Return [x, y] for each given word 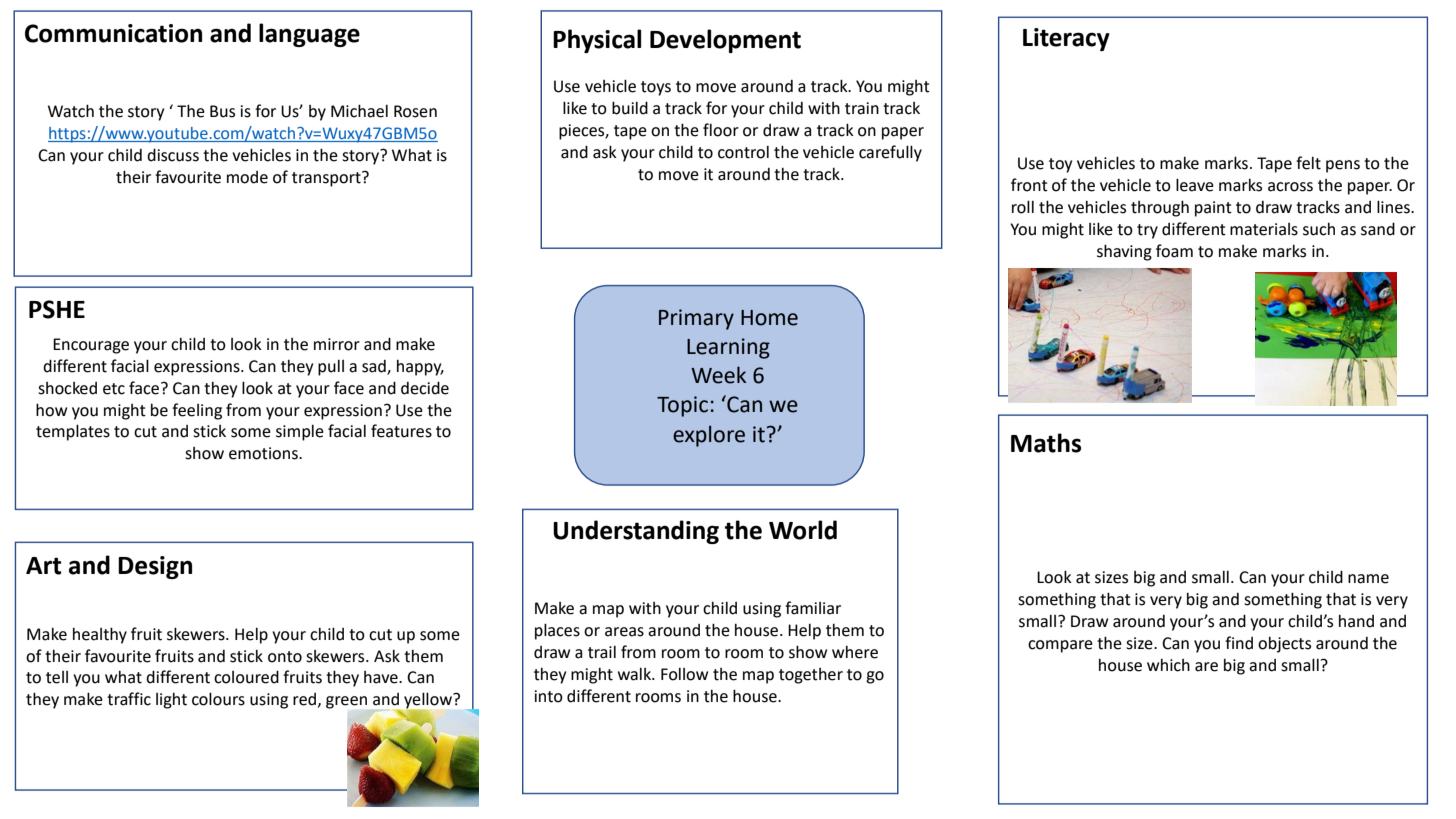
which [1168, 665]
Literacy [1066, 39]
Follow [684, 674]
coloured [246, 677]
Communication [113, 33]
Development [725, 41]
